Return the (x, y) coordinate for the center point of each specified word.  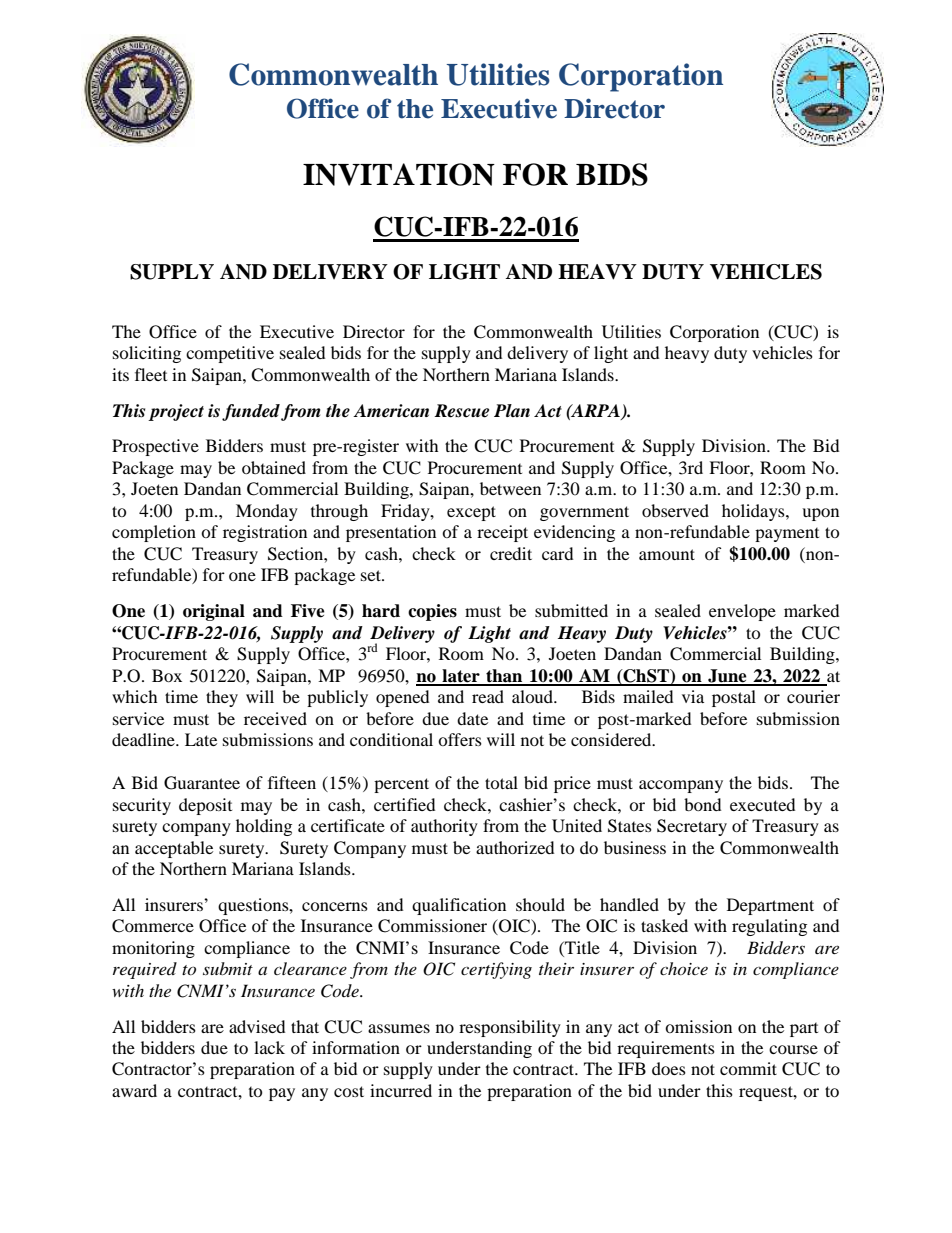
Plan (512, 410)
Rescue (461, 411)
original (214, 612)
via (693, 696)
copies (432, 612)
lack (269, 1047)
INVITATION (399, 174)
